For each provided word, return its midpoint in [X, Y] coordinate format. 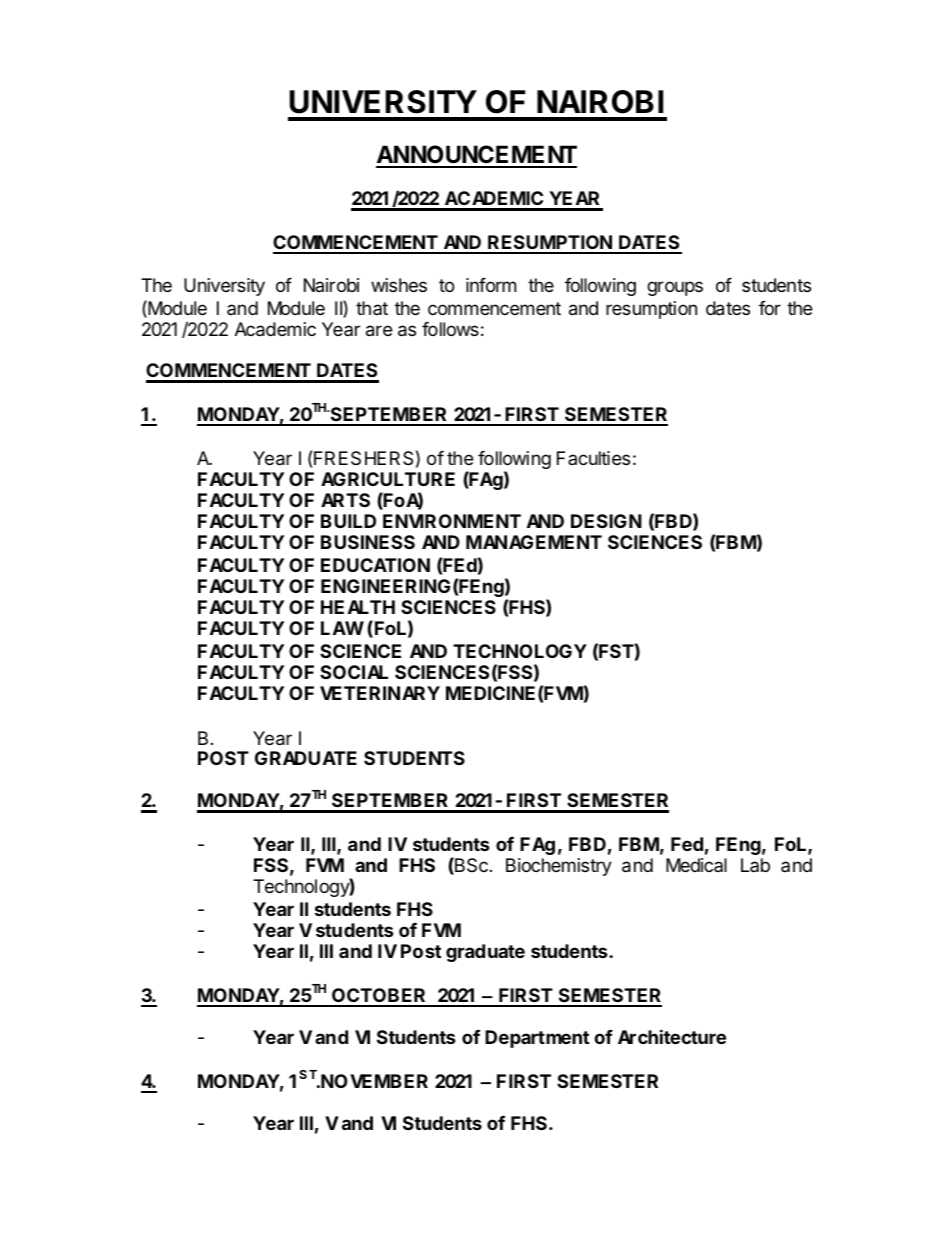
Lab [755, 865]
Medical [696, 865]
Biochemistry [559, 867]
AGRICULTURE [388, 479]
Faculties [593, 458]
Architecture [672, 1036]
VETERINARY [380, 693]
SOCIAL [354, 672]
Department [537, 1039]
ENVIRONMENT [452, 521]
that [372, 308]
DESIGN [606, 521]
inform [491, 285]
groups [675, 288]
